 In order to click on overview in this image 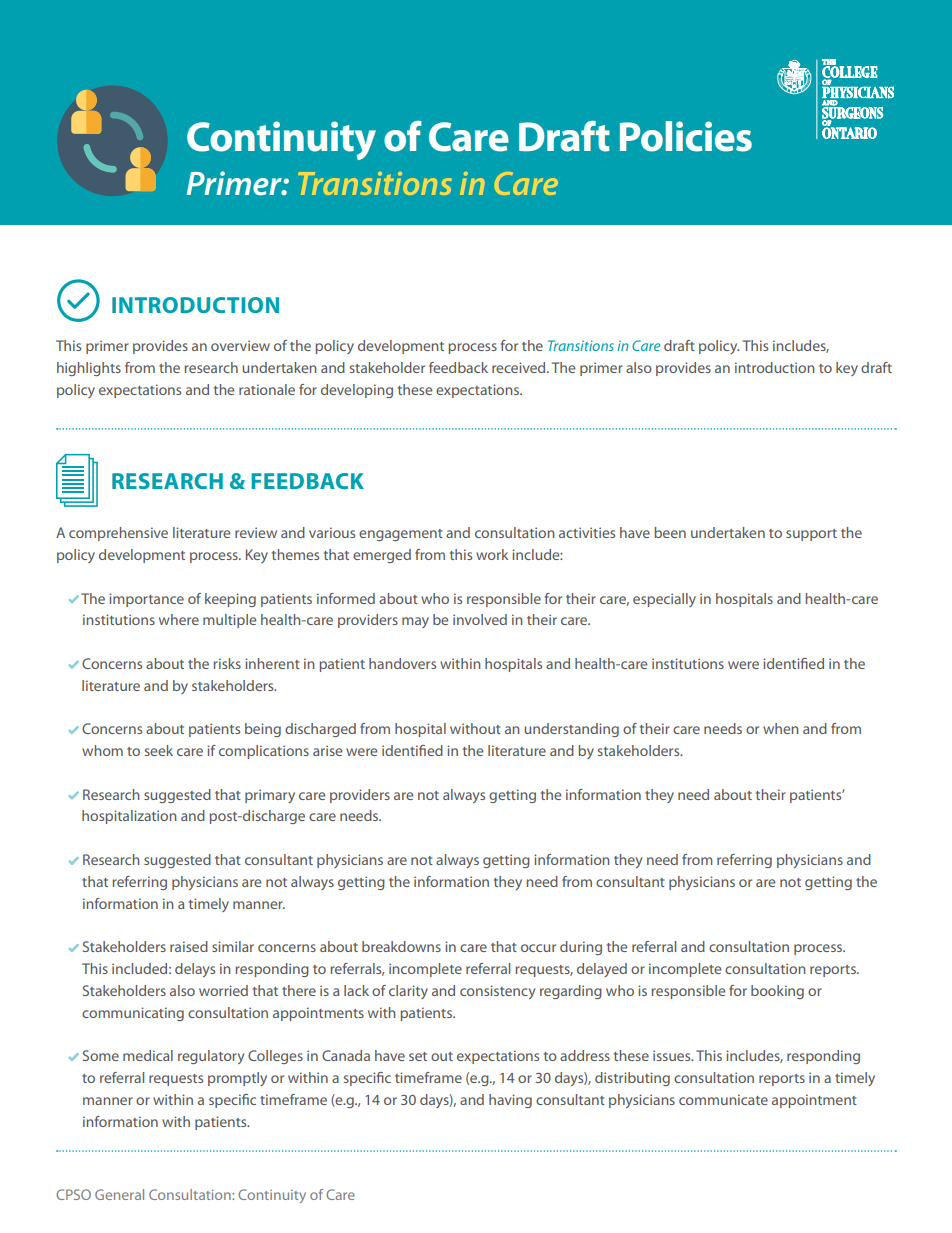, I will do `click(240, 345)`.
